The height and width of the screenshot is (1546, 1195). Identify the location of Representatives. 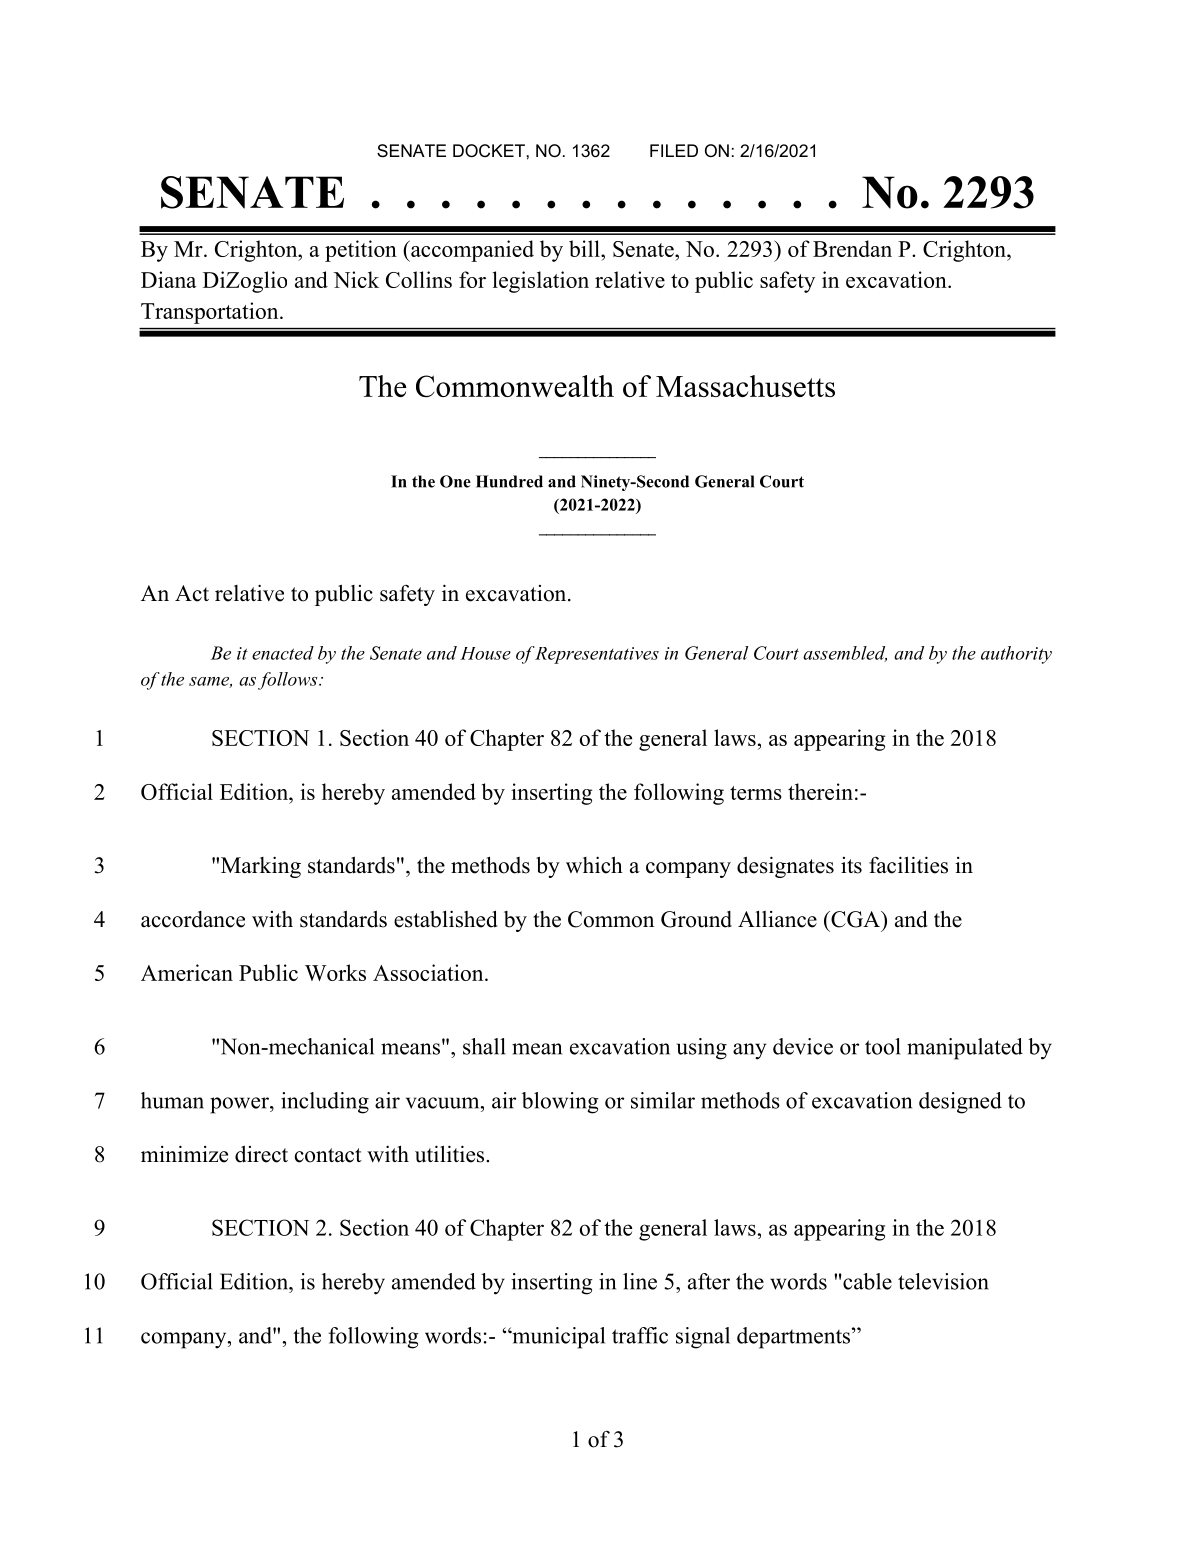
(596, 655).
